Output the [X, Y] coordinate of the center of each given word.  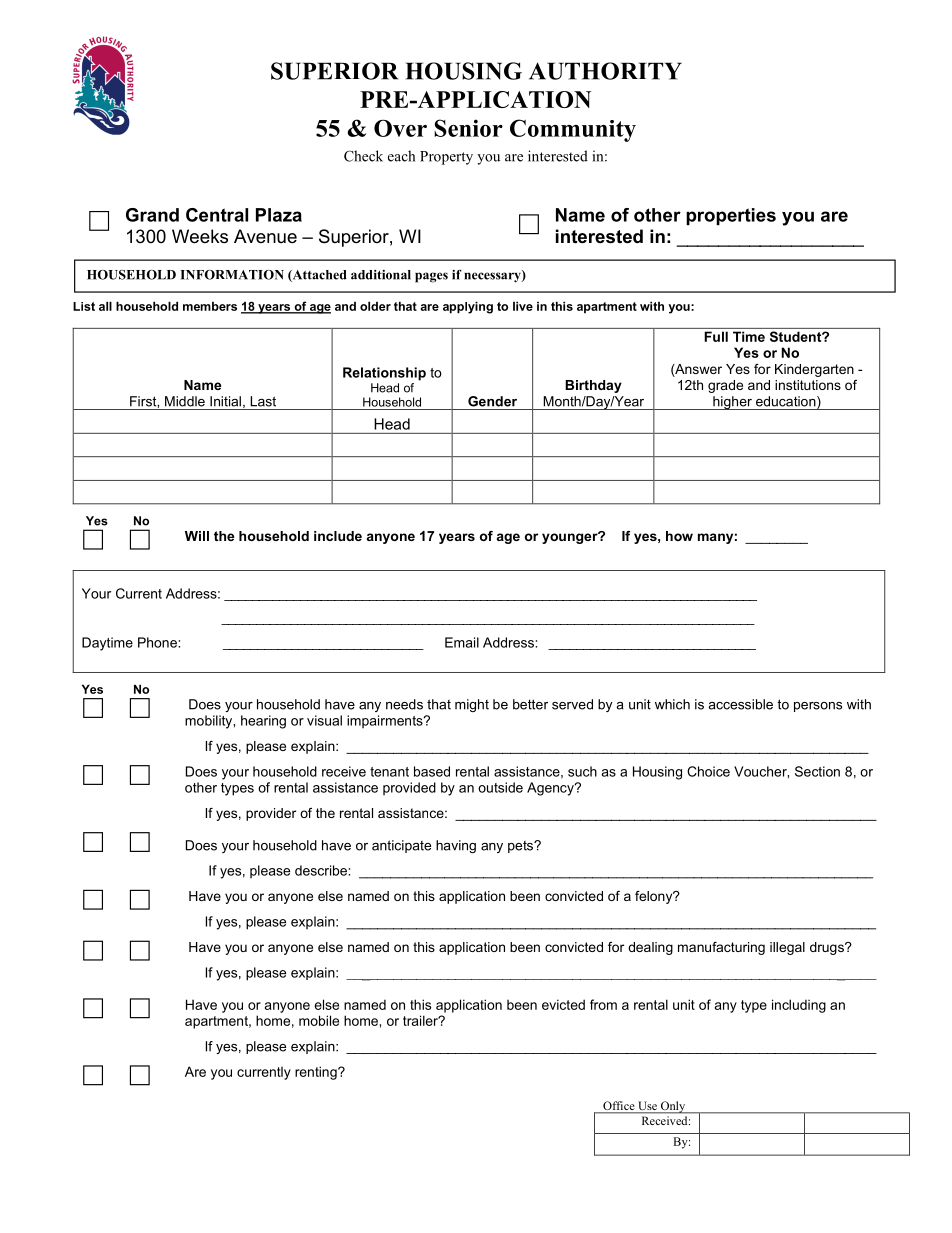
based [432, 771]
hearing [263, 722]
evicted [563, 1004]
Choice [708, 771]
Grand [152, 215]
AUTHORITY [605, 71]
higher [732, 403]
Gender [492, 401]
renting [317, 1073]
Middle [185, 401]
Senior [468, 128]
